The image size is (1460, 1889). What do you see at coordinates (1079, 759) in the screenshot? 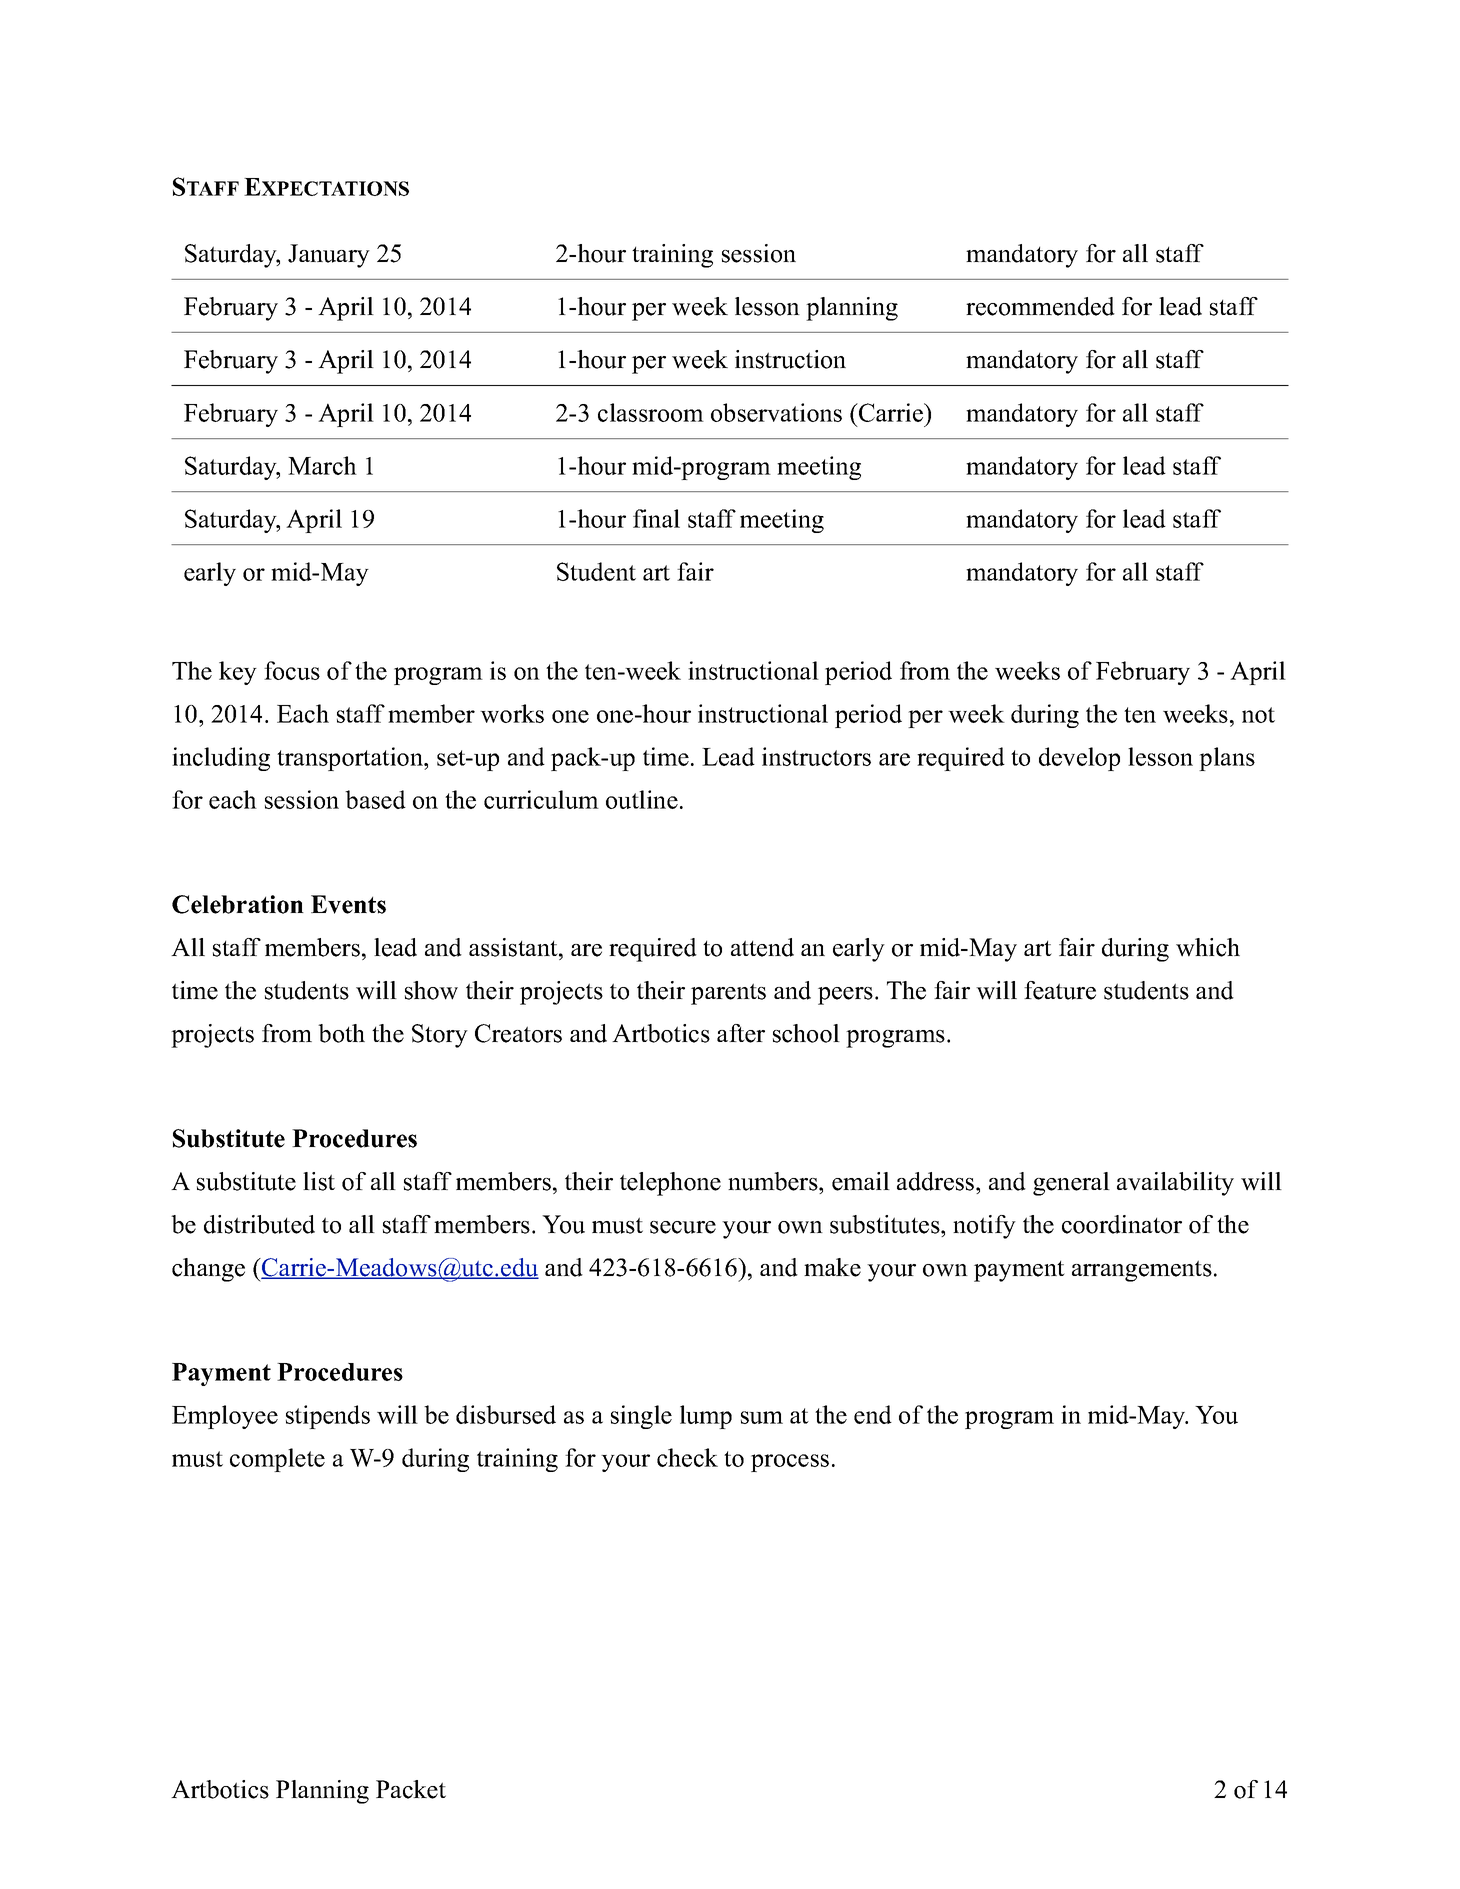
I see `develop` at bounding box center [1079, 759].
